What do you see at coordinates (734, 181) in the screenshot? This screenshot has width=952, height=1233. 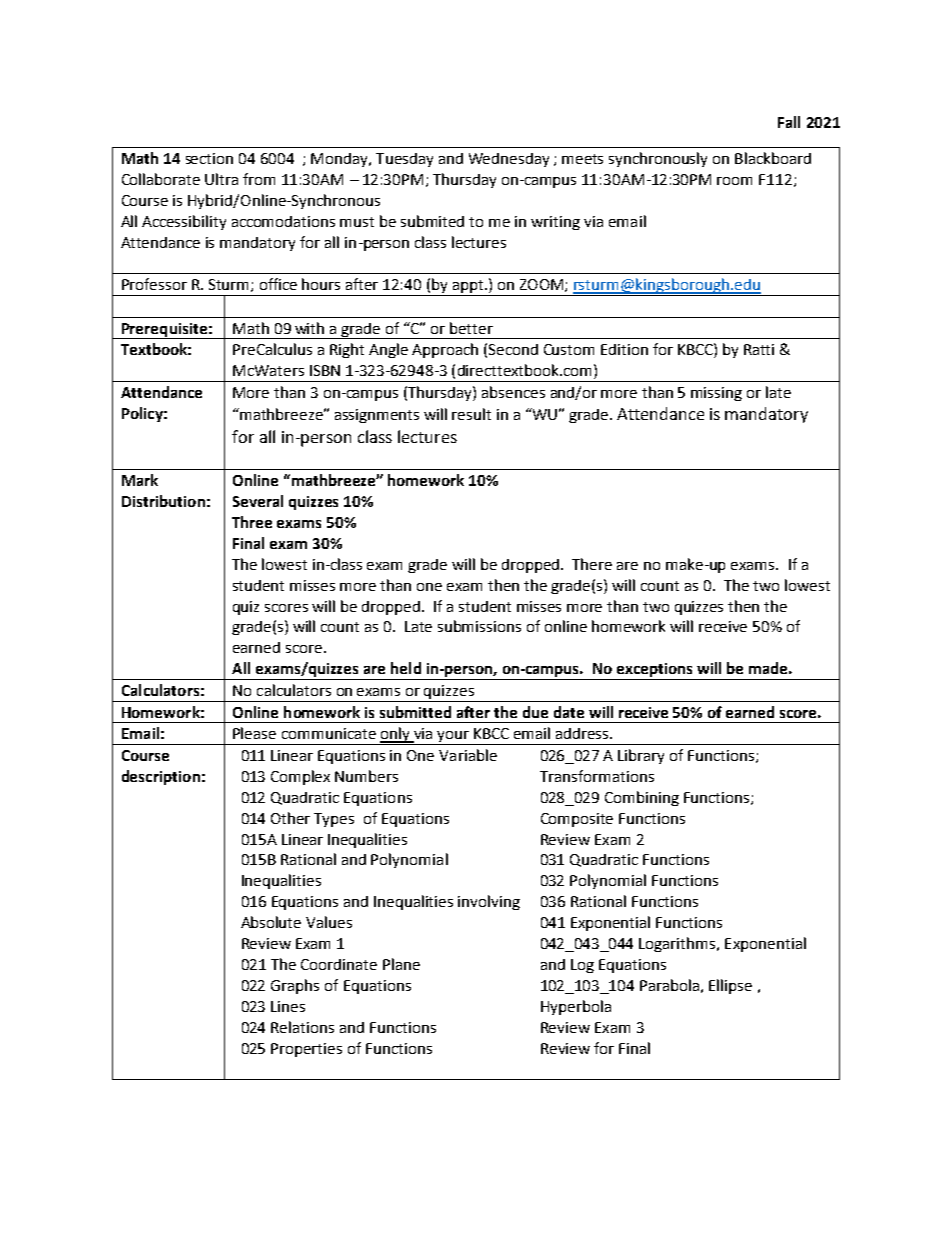 I see `room` at bounding box center [734, 181].
